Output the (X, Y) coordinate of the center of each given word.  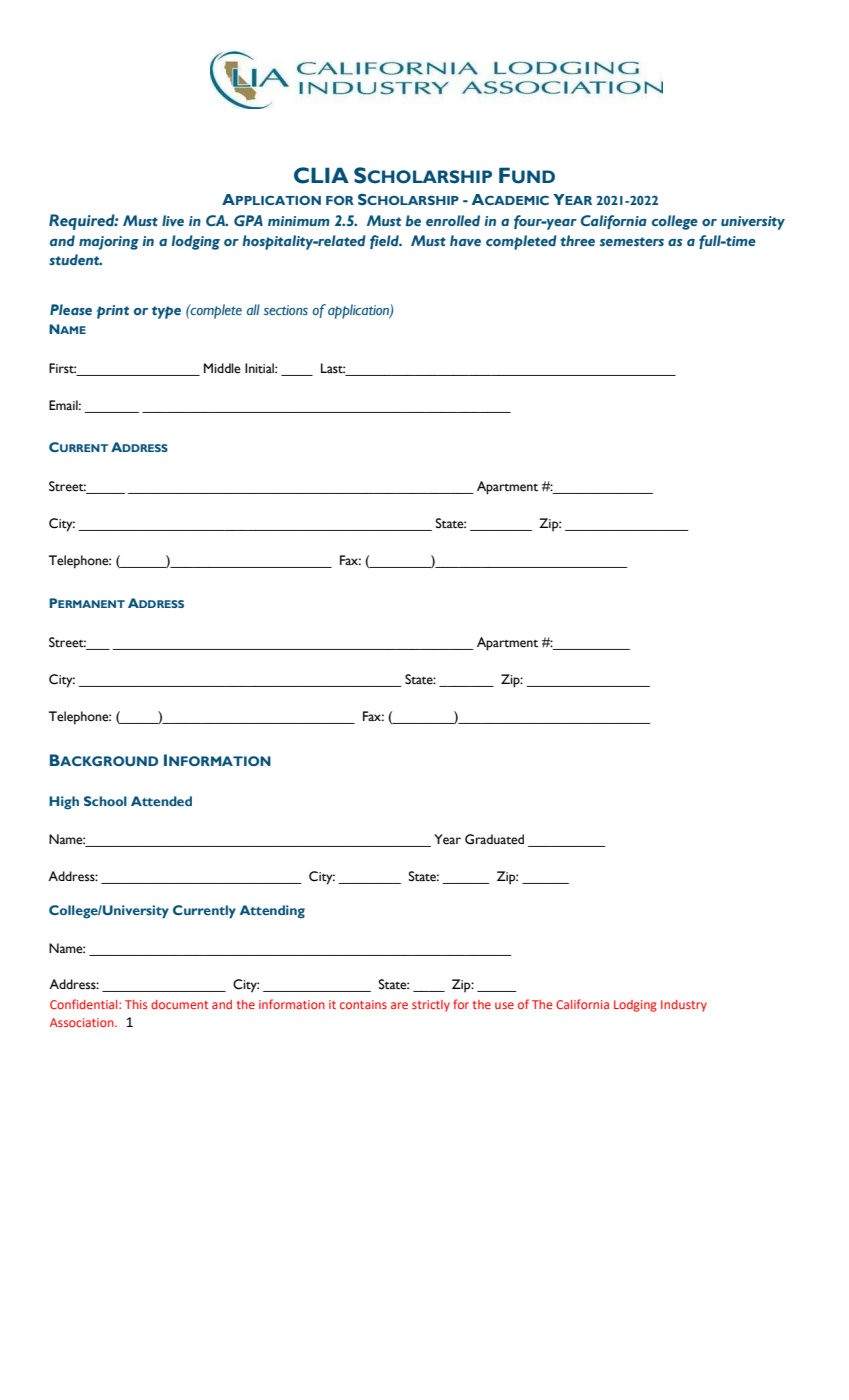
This (136, 1004)
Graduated (494, 839)
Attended (161, 801)
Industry (684, 1006)
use (504, 1005)
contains (363, 1004)
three (577, 240)
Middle (222, 368)
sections (286, 310)
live (173, 220)
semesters (632, 241)
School (105, 801)
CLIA (321, 175)
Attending (272, 912)
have (465, 240)
